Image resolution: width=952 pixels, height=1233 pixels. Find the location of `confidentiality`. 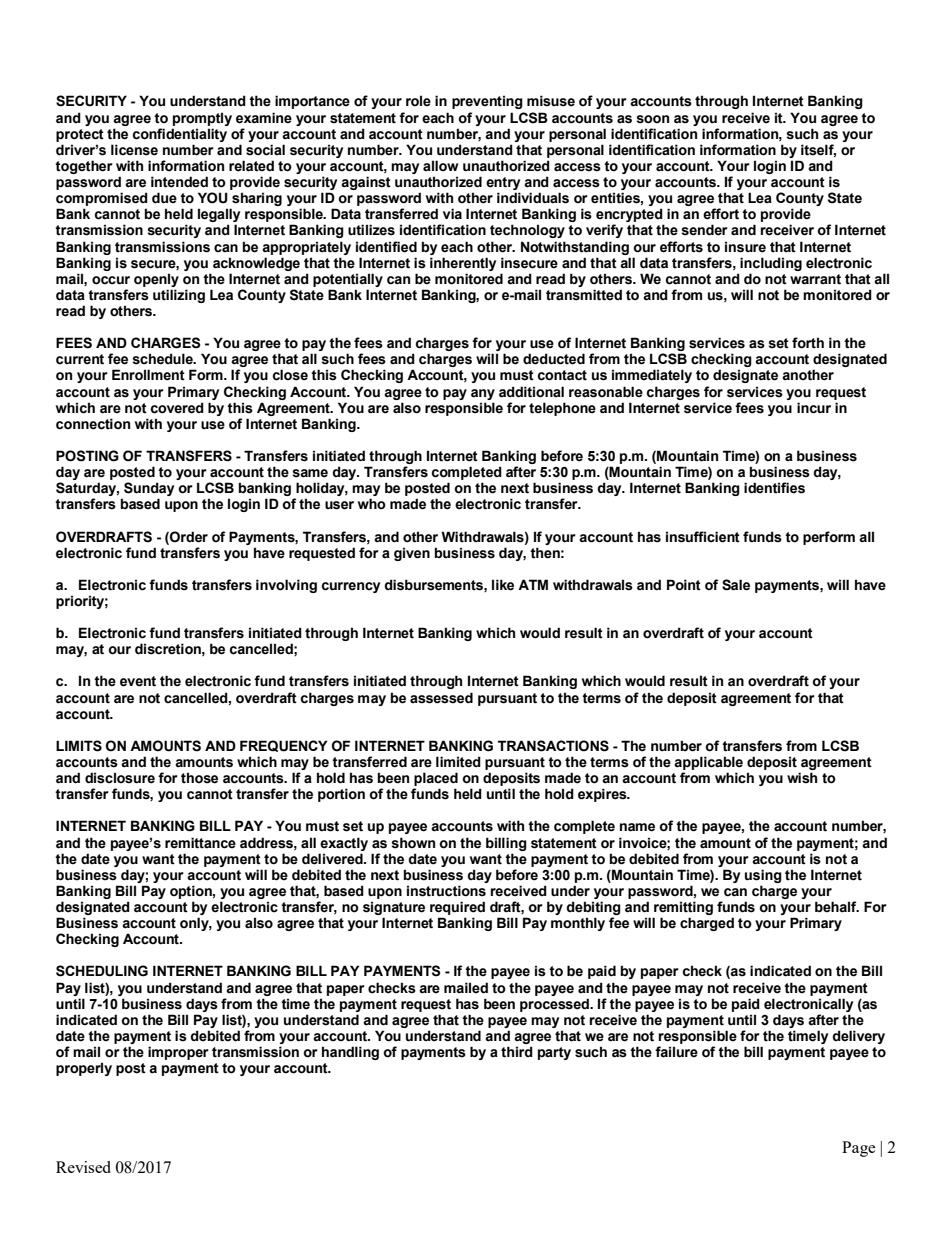

confidentiality is located at coordinates (180, 135).
